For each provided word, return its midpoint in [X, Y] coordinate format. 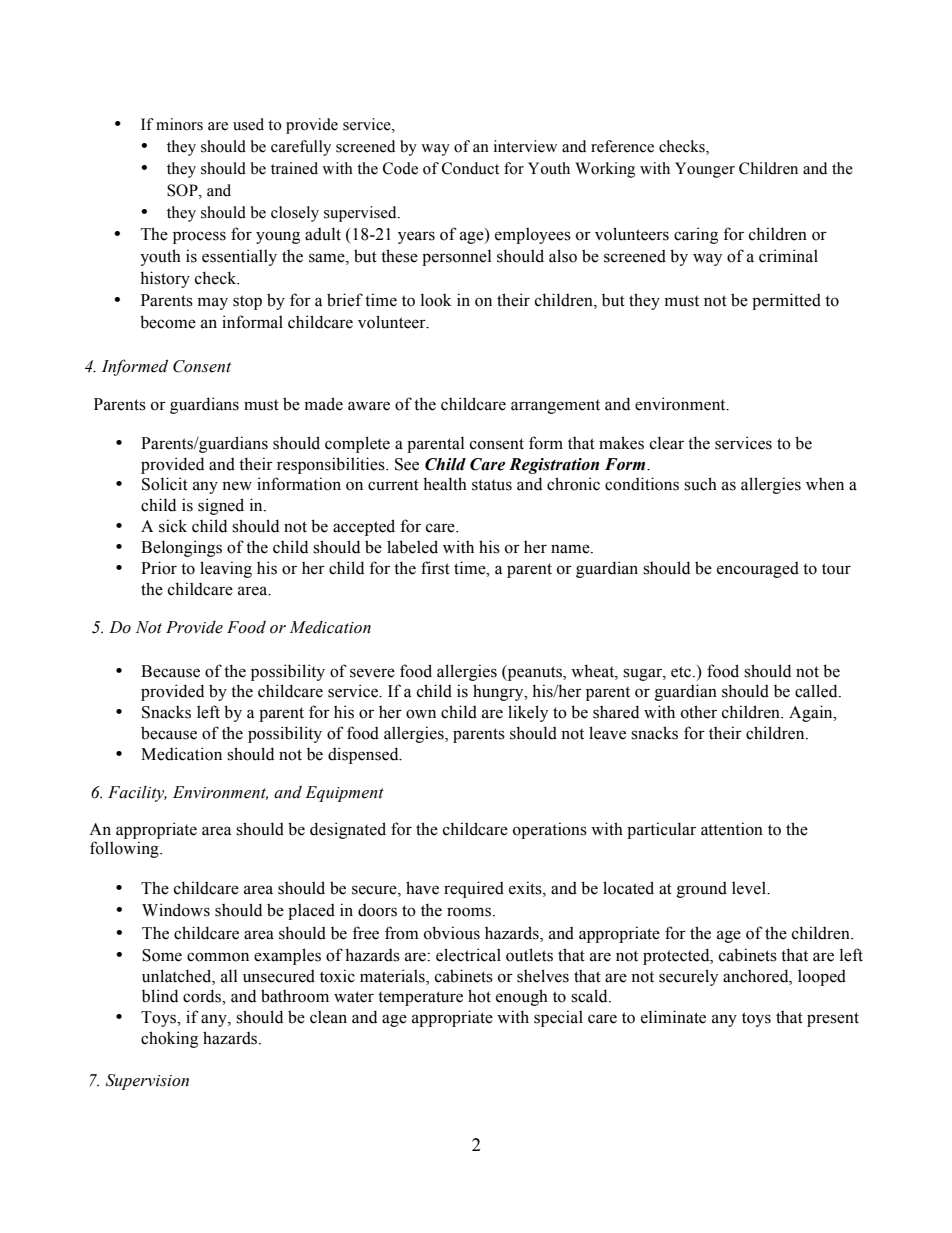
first [435, 568]
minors [179, 124]
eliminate [673, 1017]
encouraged [758, 570]
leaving [226, 569]
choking [169, 1039]
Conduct [470, 168]
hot [479, 996]
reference [622, 146]
